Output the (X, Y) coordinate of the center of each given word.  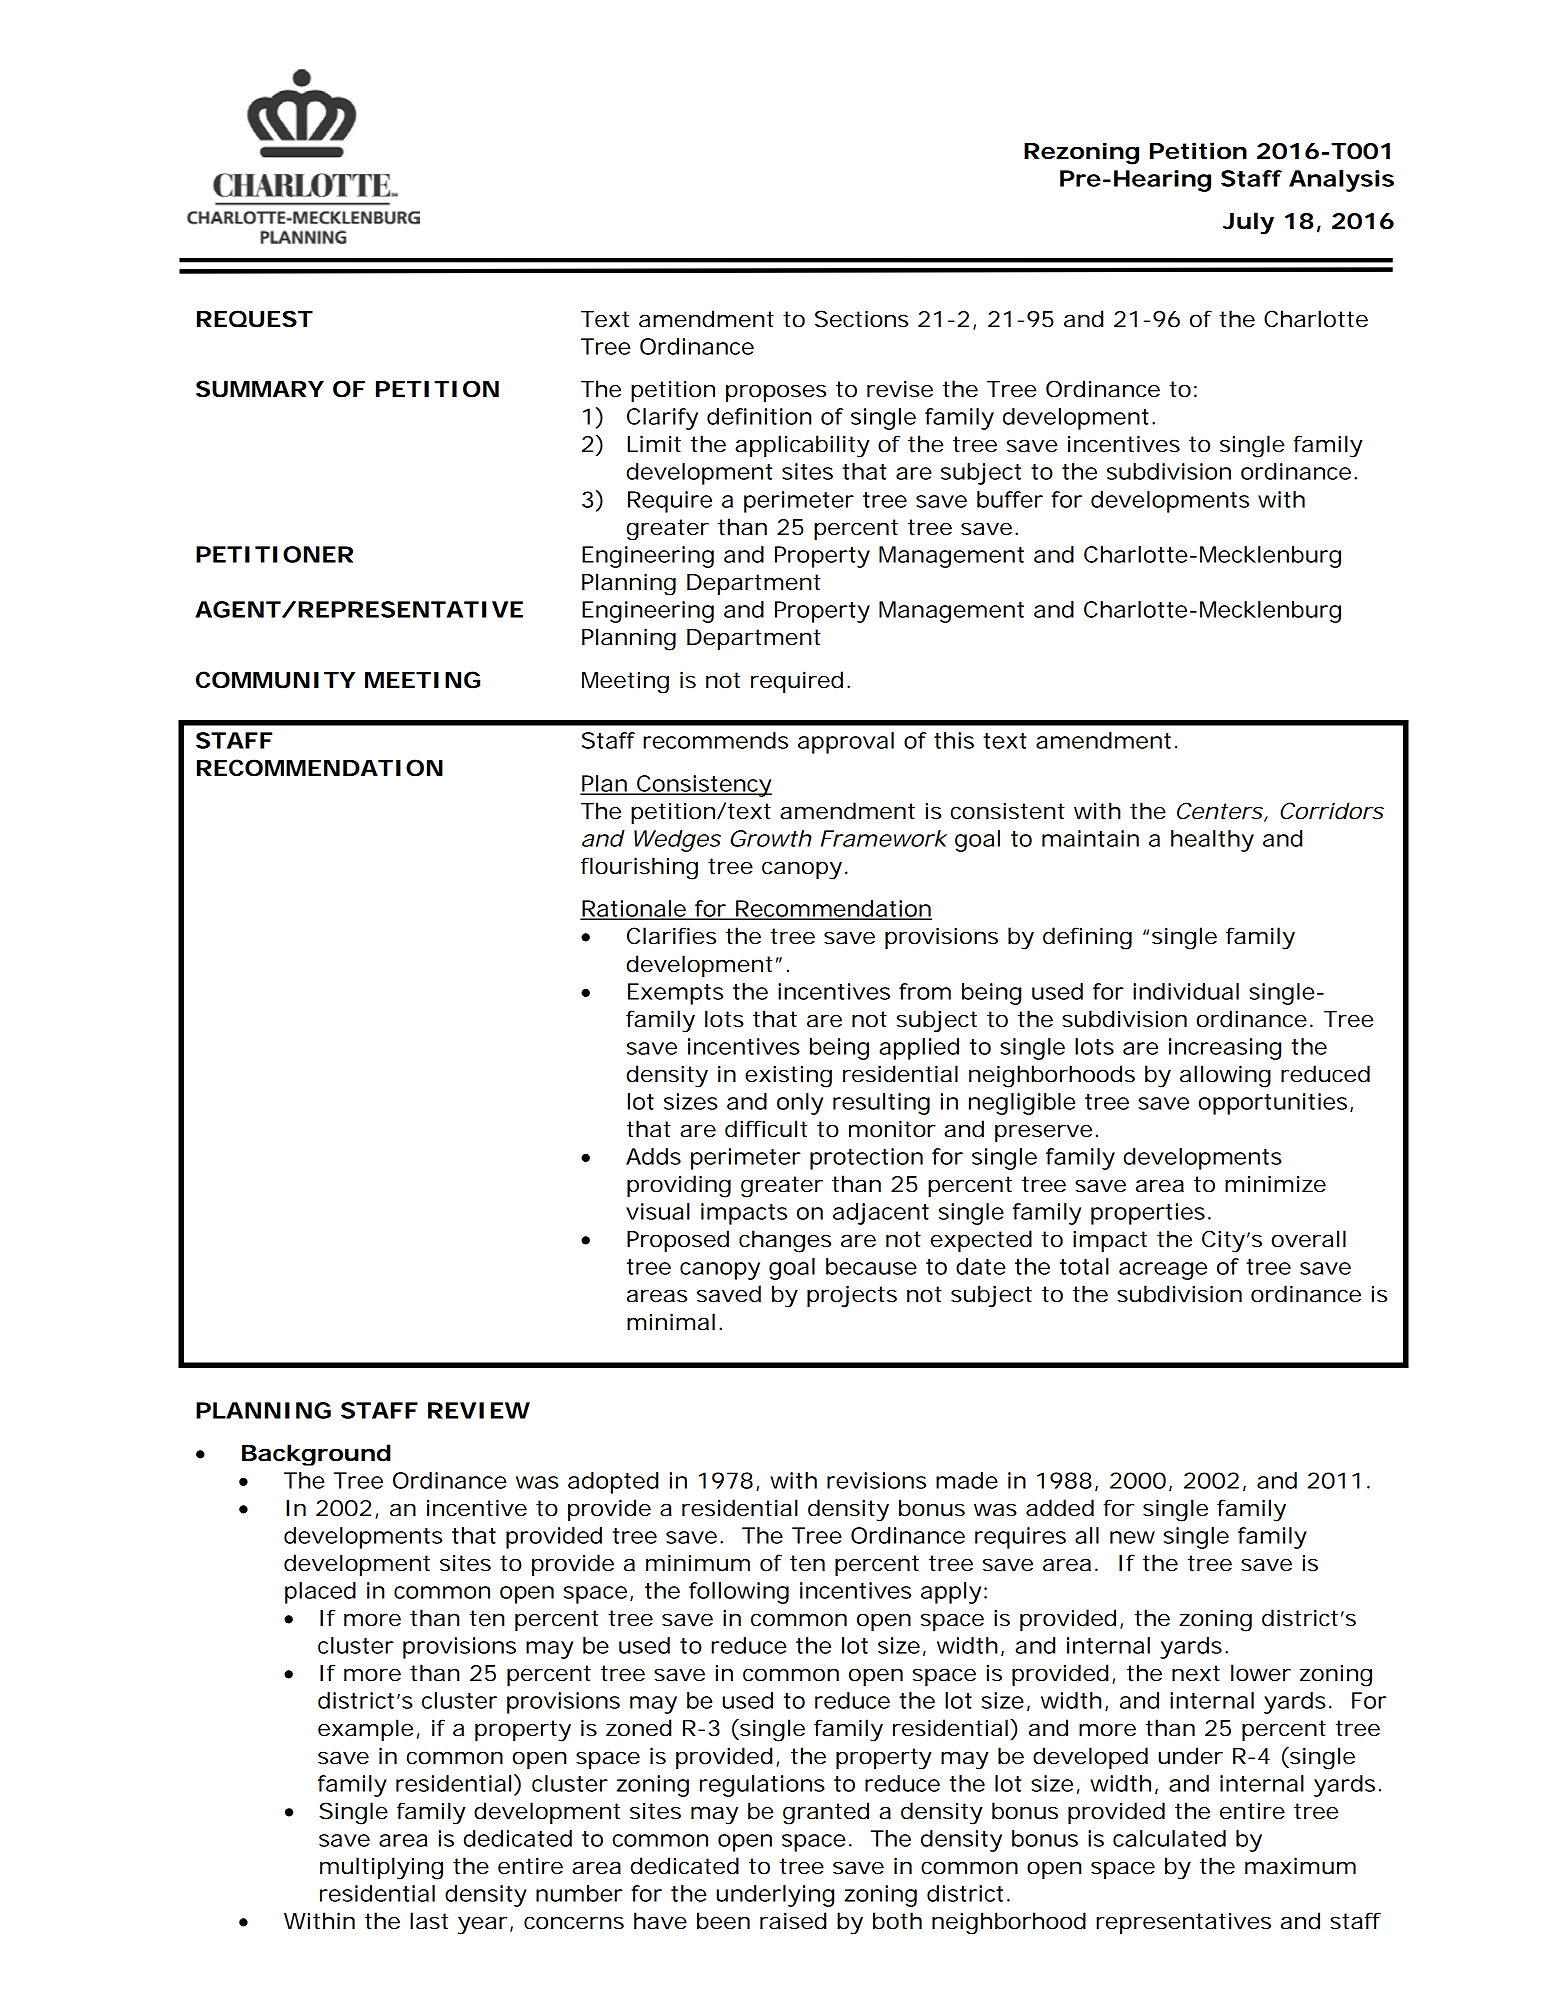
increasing (1225, 1049)
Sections (861, 319)
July (1248, 223)
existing (788, 1076)
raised (793, 1921)
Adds (653, 1156)
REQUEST (254, 319)
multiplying (381, 1868)
